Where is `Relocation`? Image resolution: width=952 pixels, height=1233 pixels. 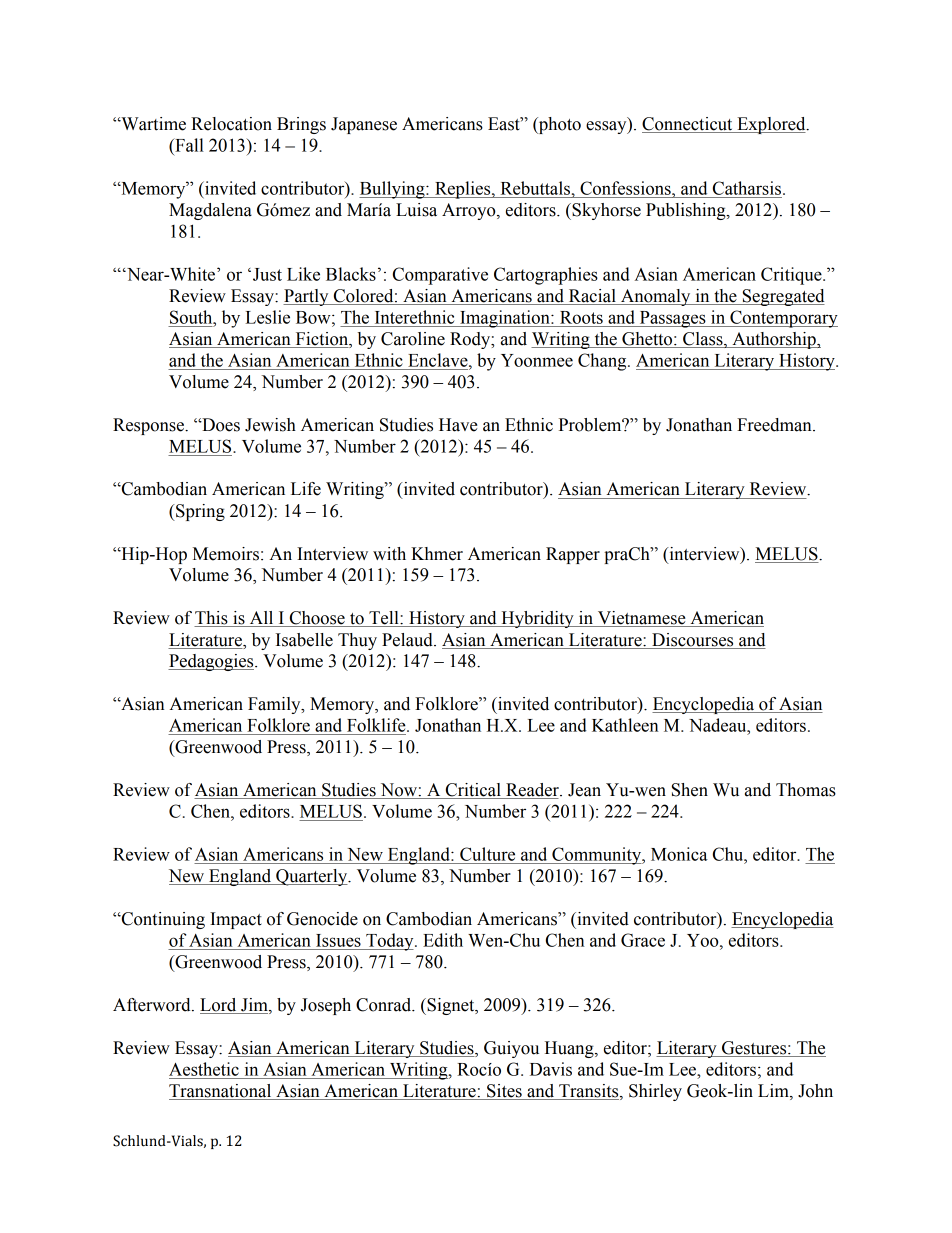
Relocation is located at coordinates (231, 124).
